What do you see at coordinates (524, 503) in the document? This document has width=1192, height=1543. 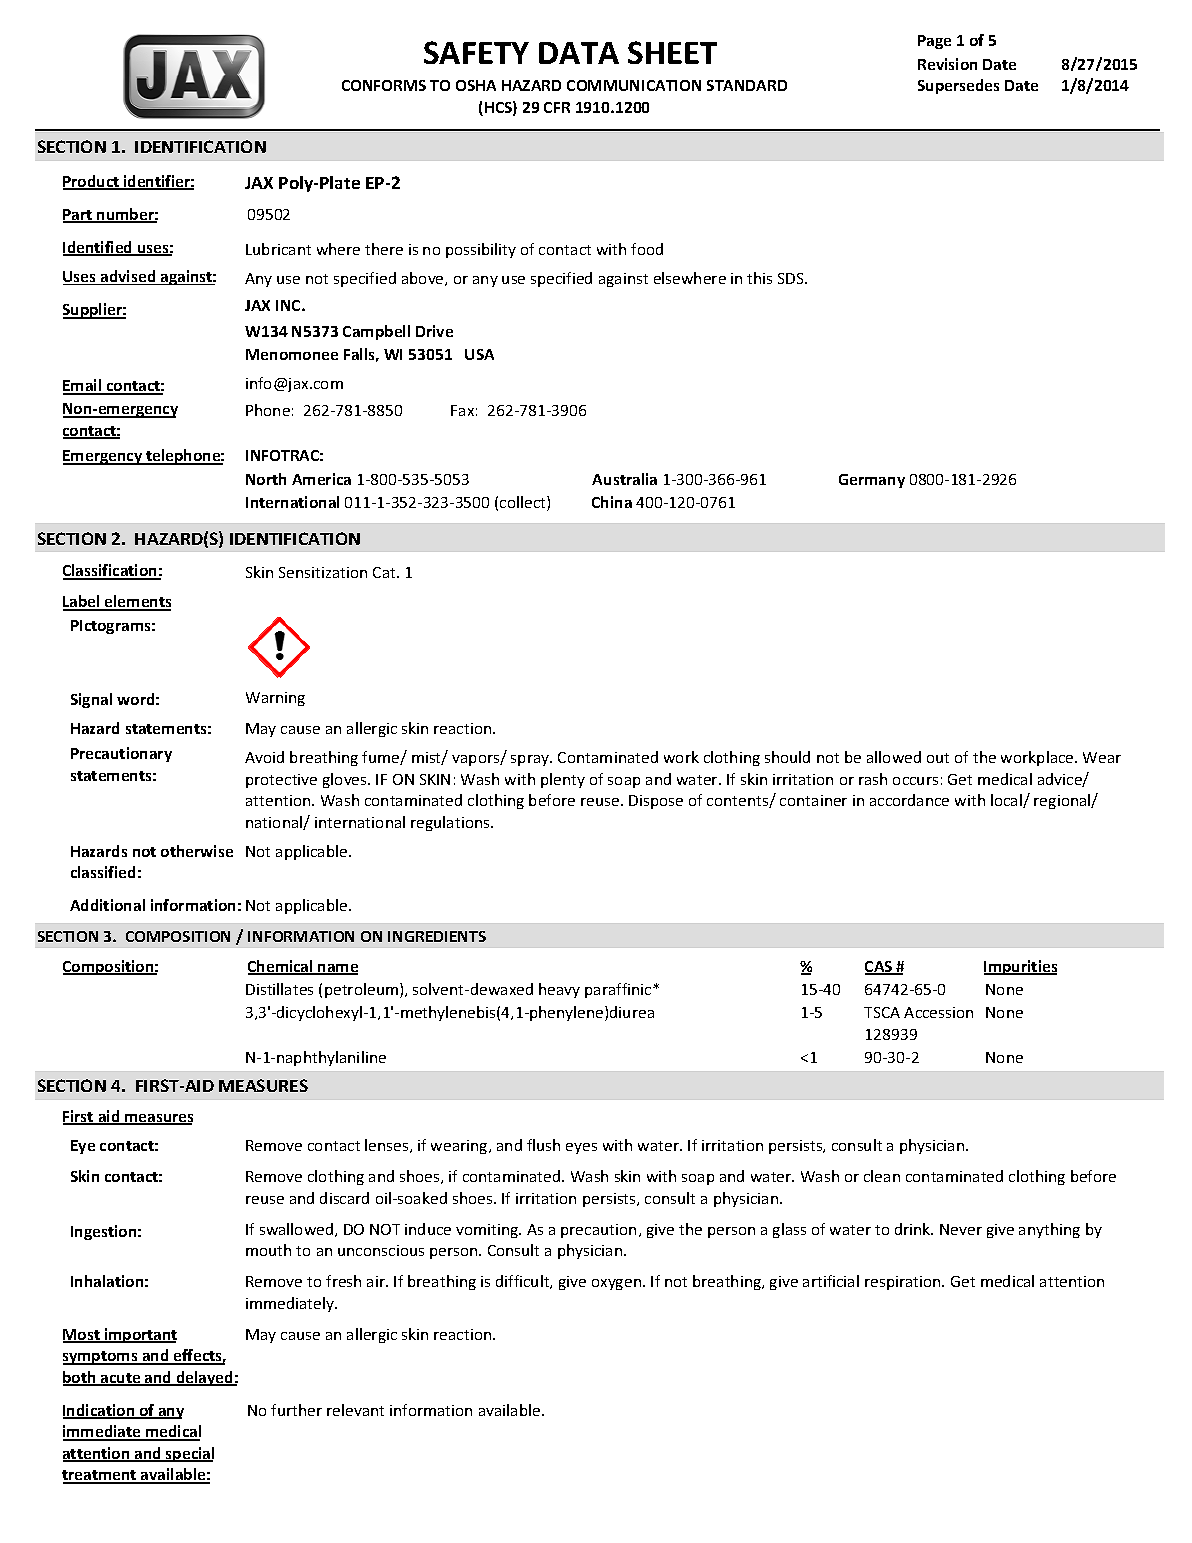 I see `collect` at bounding box center [524, 503].
